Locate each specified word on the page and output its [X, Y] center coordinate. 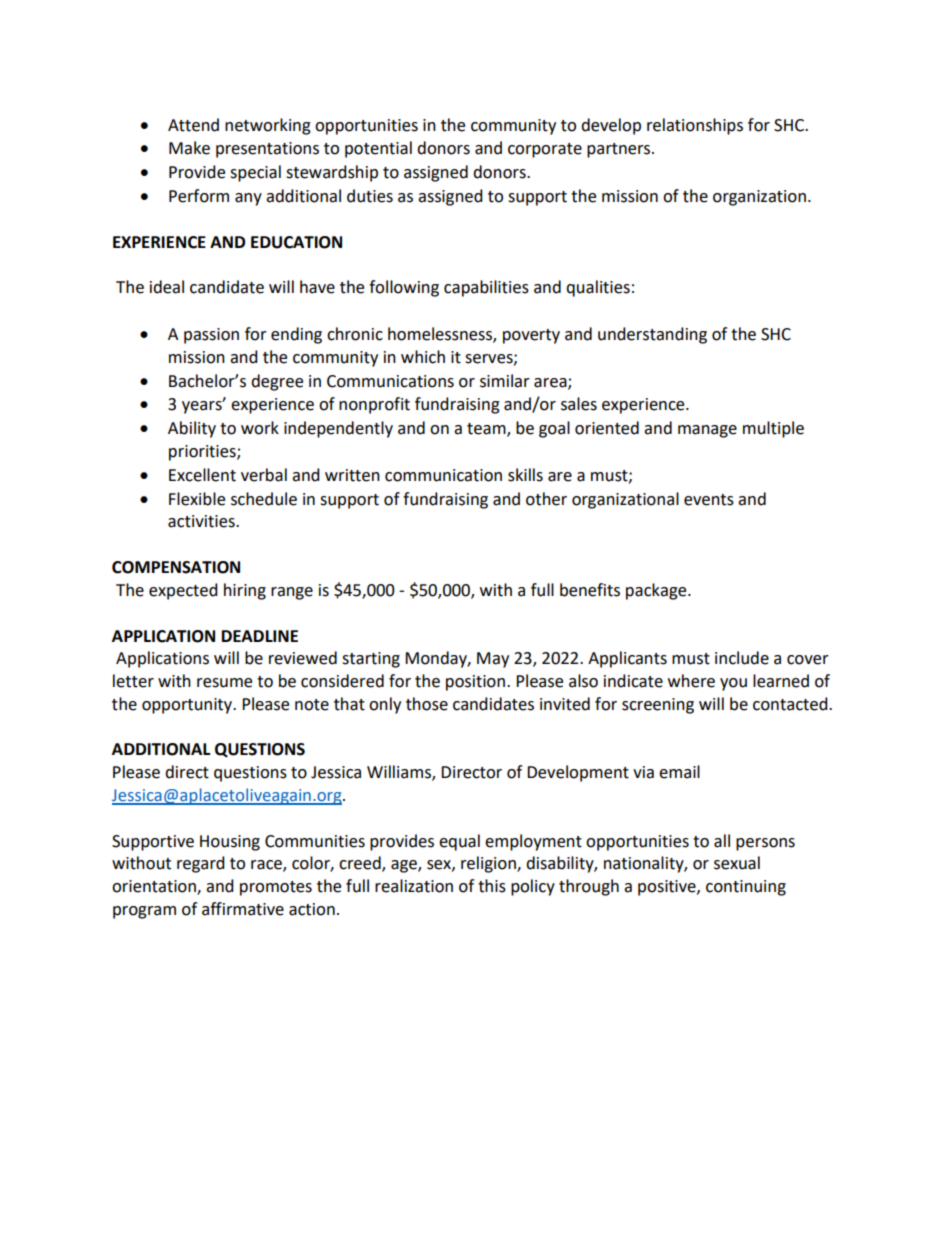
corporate [545, 150]
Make [189, 148]
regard [201, 864]
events [709, 500]
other [546, 499]
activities [202, 521]
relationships [695, 126]
